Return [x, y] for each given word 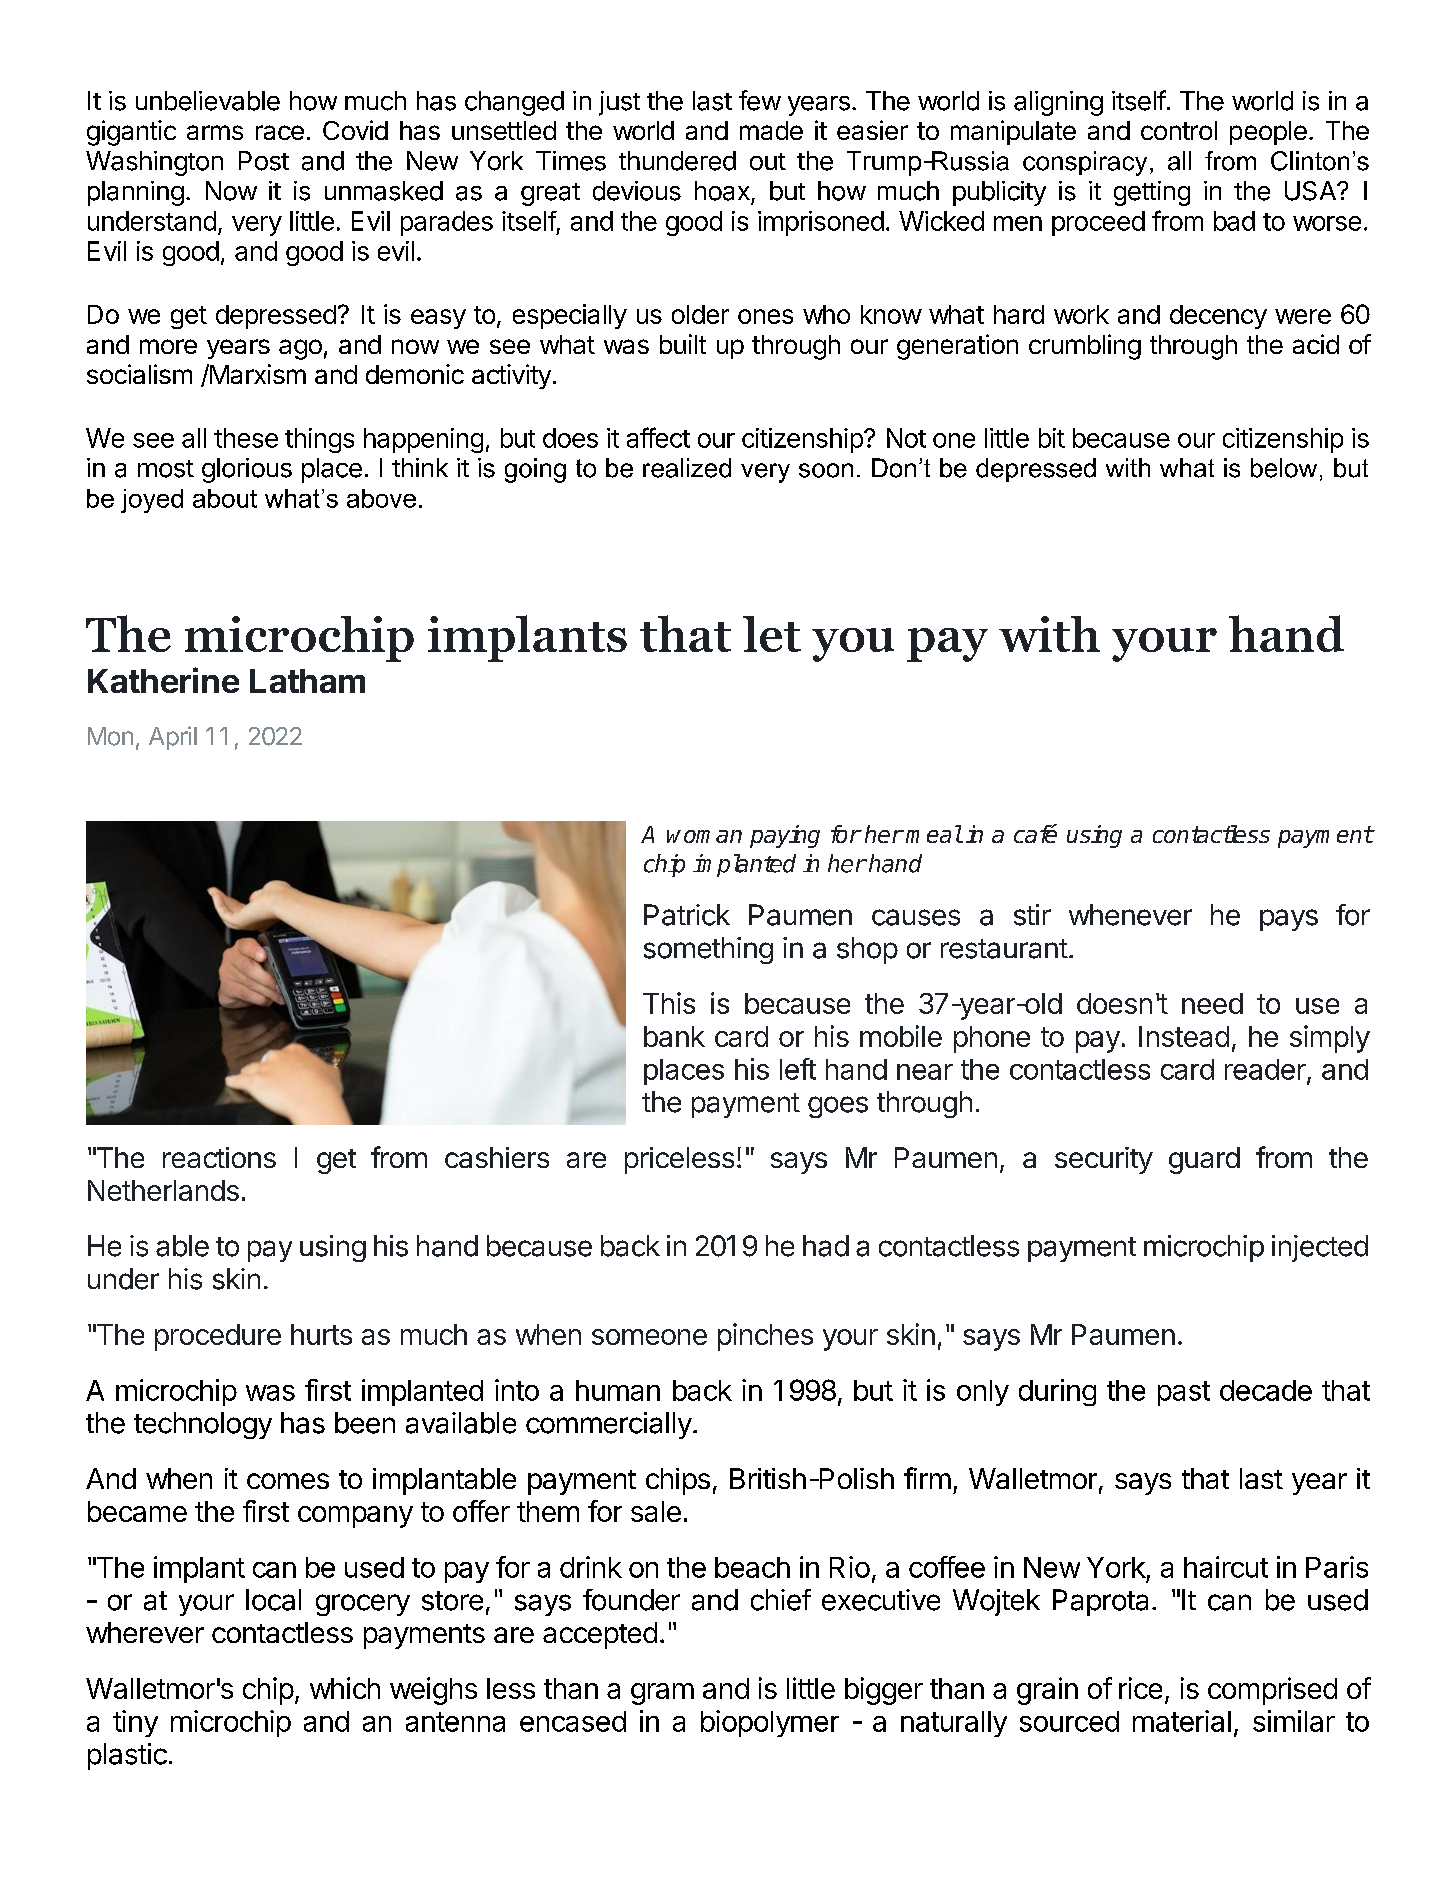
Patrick [687, 915]
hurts [321, 1334]
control [1179, 130]
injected [1320, 1248]
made [771, 130]
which [345, 1688]
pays [1289, 920]
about [225, 498]
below [1284, 468]
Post [264, 161]
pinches [765, 1337]
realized [687, 468]
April [173, 738]
